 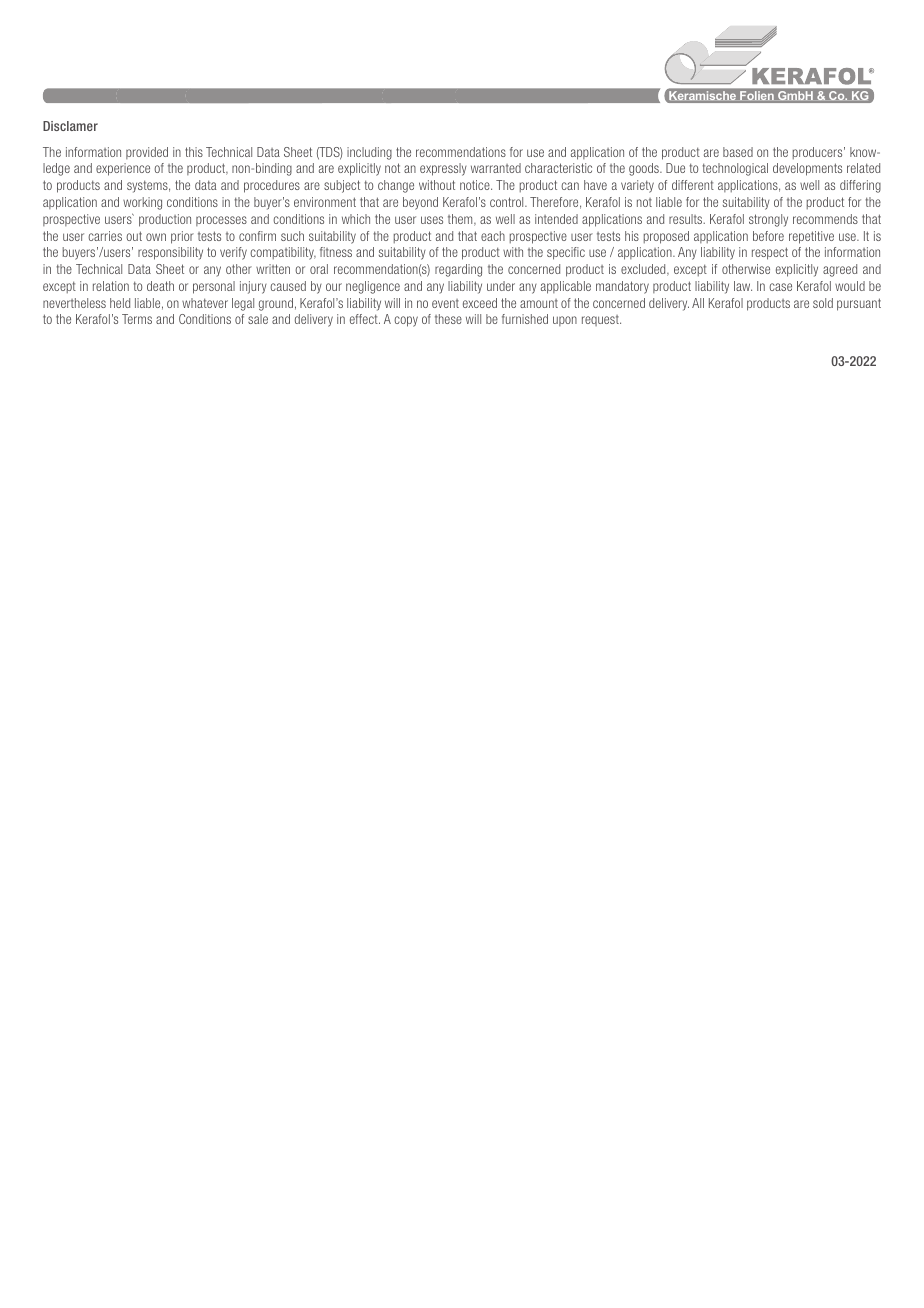 What do you see at coordinates (170, 253) in the screenshot?
I see `responsibility` at bounding box center [170, 253].
